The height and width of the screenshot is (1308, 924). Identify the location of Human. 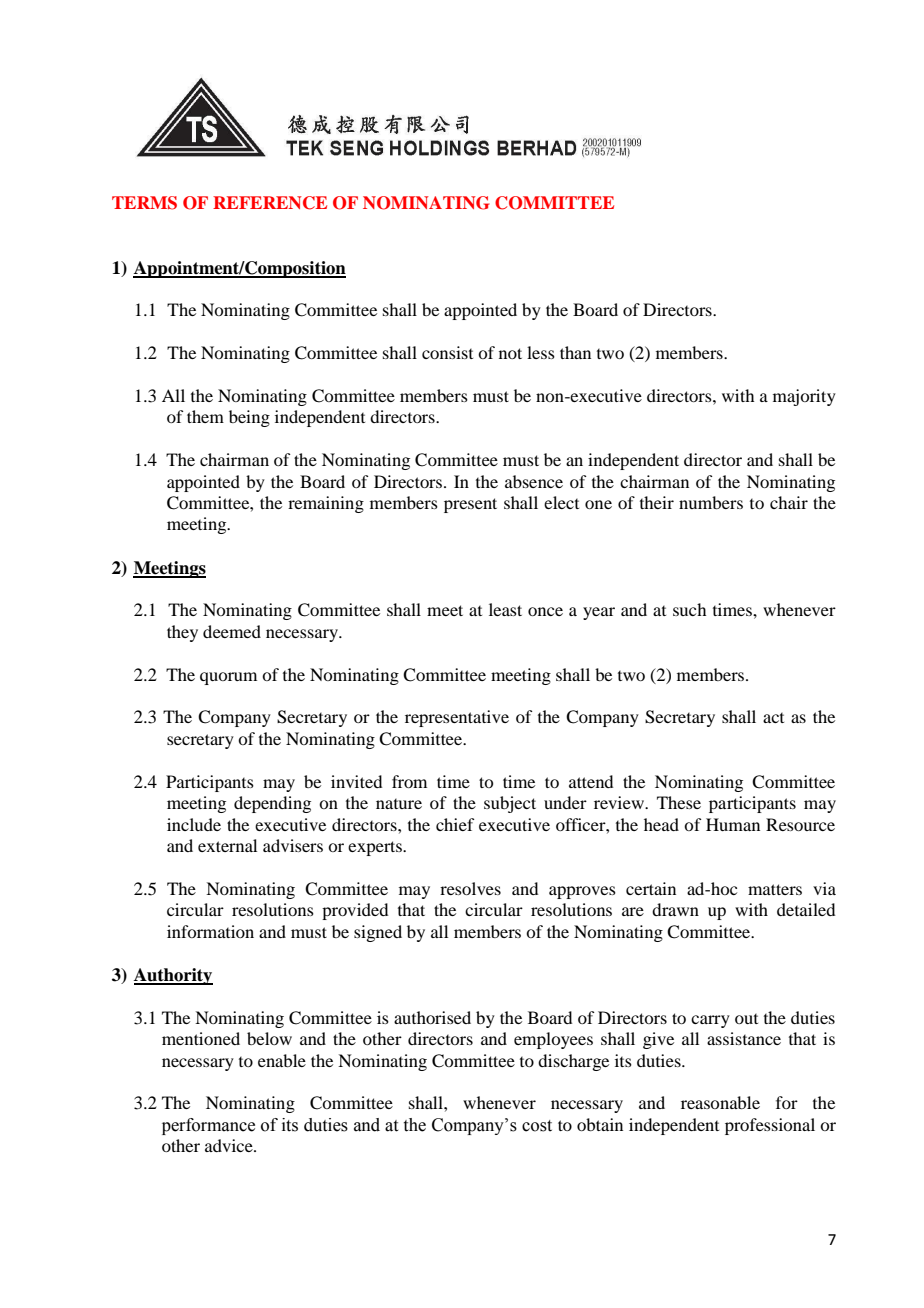
(733, 824).
